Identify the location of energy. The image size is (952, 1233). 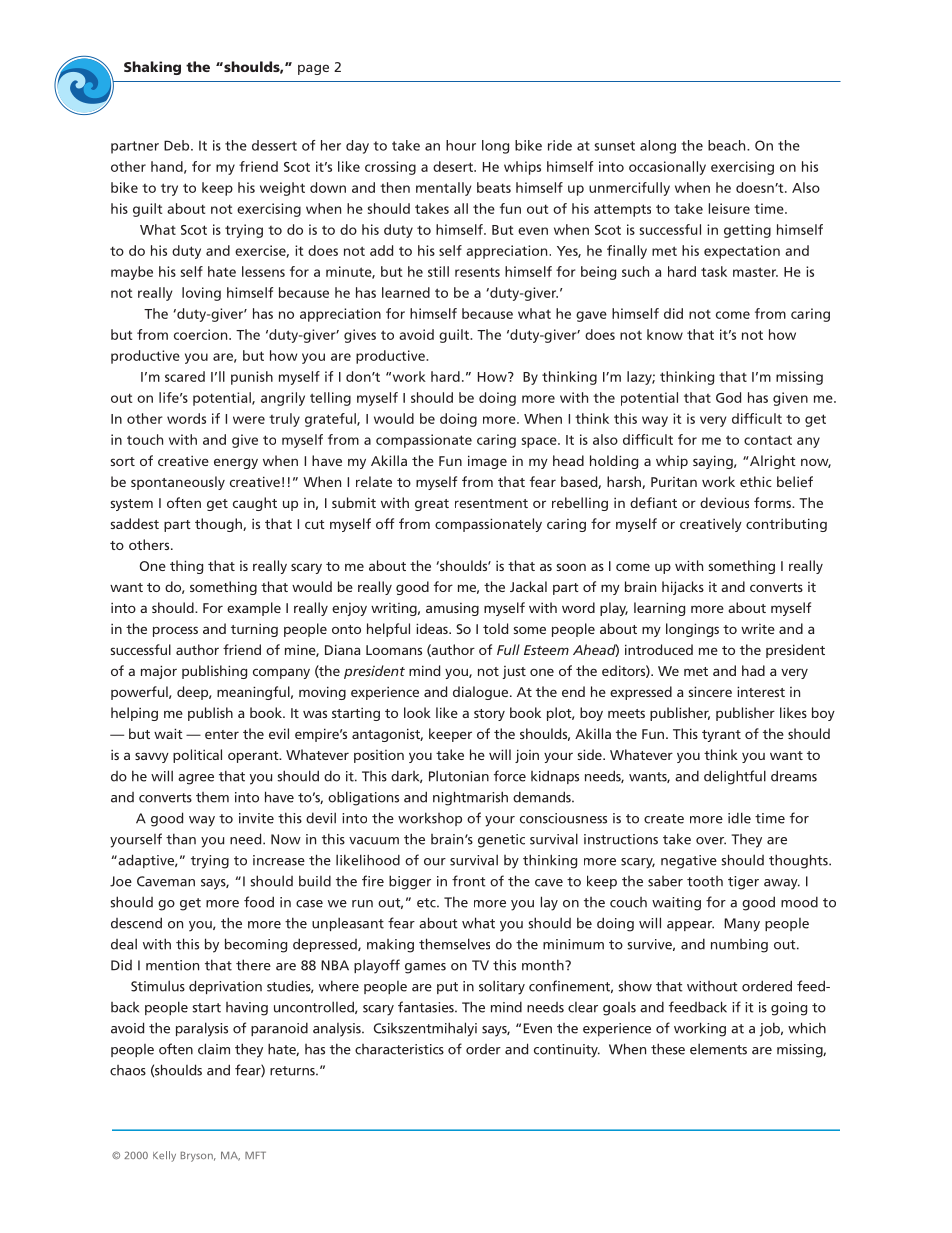
(236, 463).
